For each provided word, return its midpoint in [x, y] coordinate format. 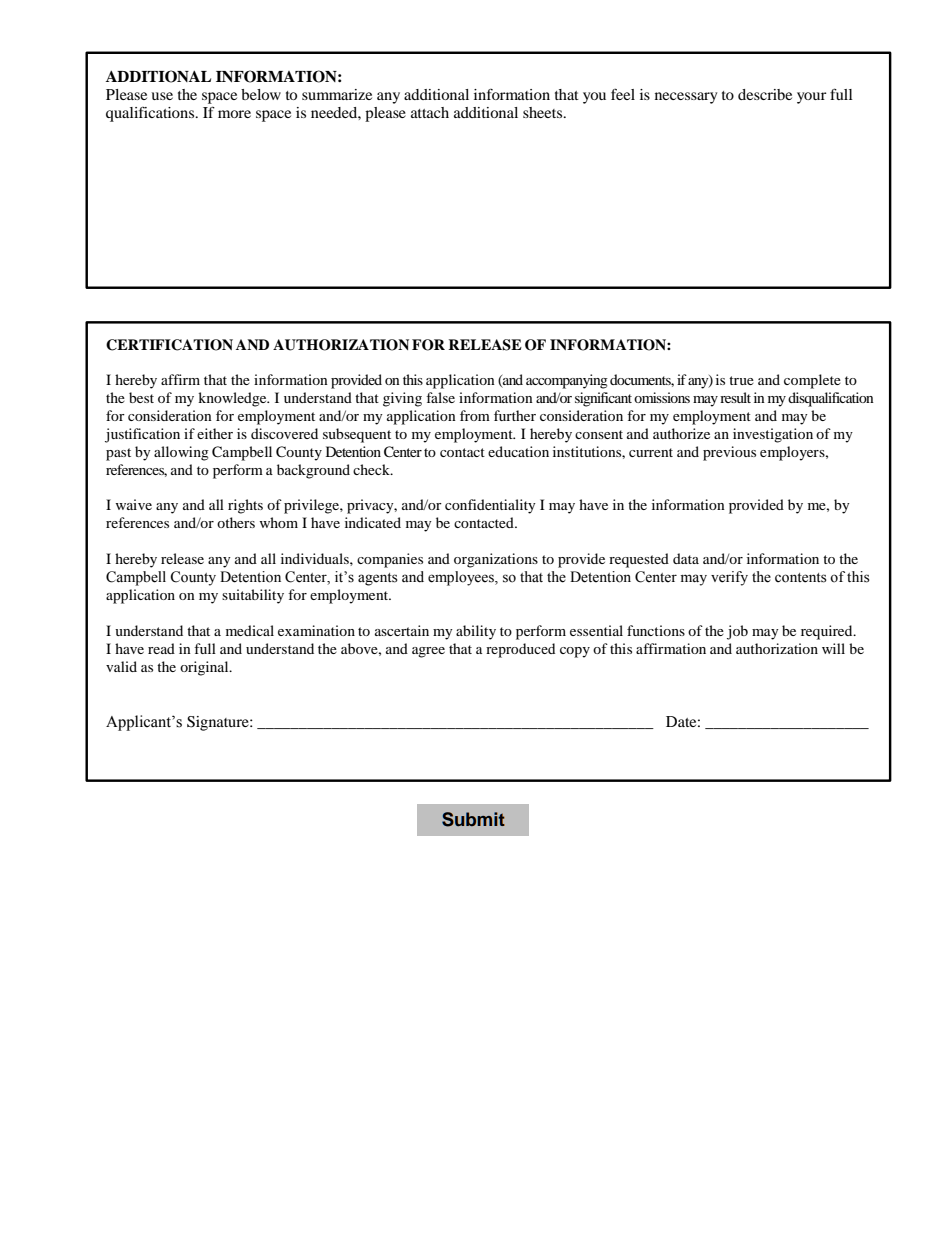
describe [765, 94]
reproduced [520, 650]
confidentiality [490, 506]
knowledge [233, 399]
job [737, 632]
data [686, 558]
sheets [544, 112]
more [234, 114]
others [236, 522]
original [205, 668]
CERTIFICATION [169, 345]
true [741, 380]
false [440, 397]
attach [430, 112]
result [735, 397]
